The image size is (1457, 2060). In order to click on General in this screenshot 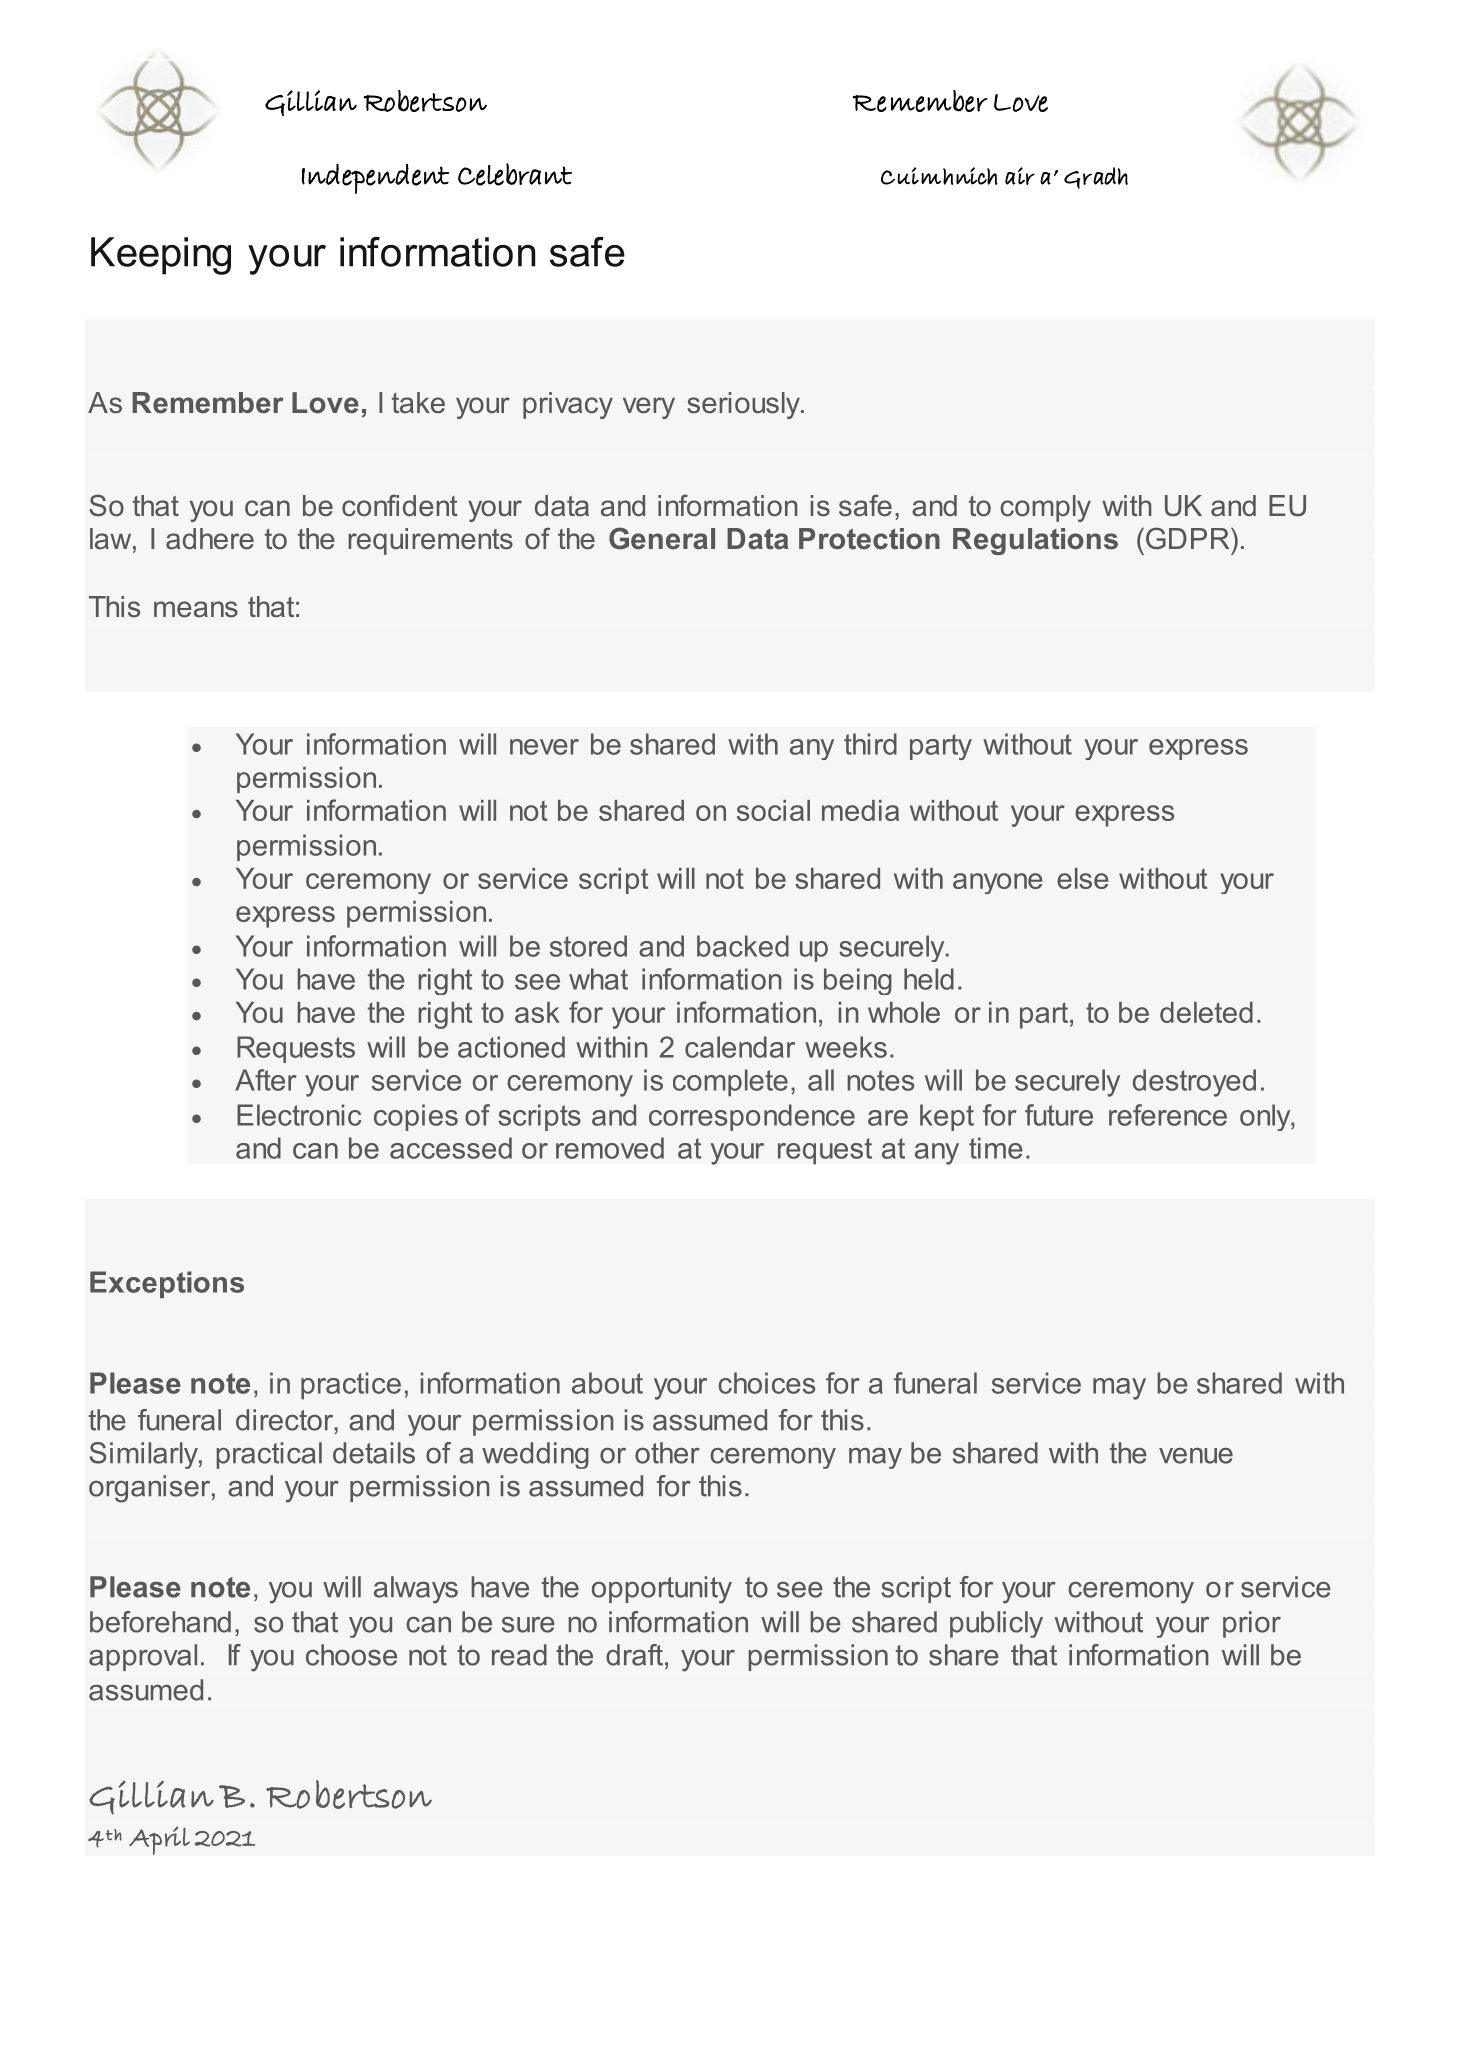, I will do `click(662, 538)`.
